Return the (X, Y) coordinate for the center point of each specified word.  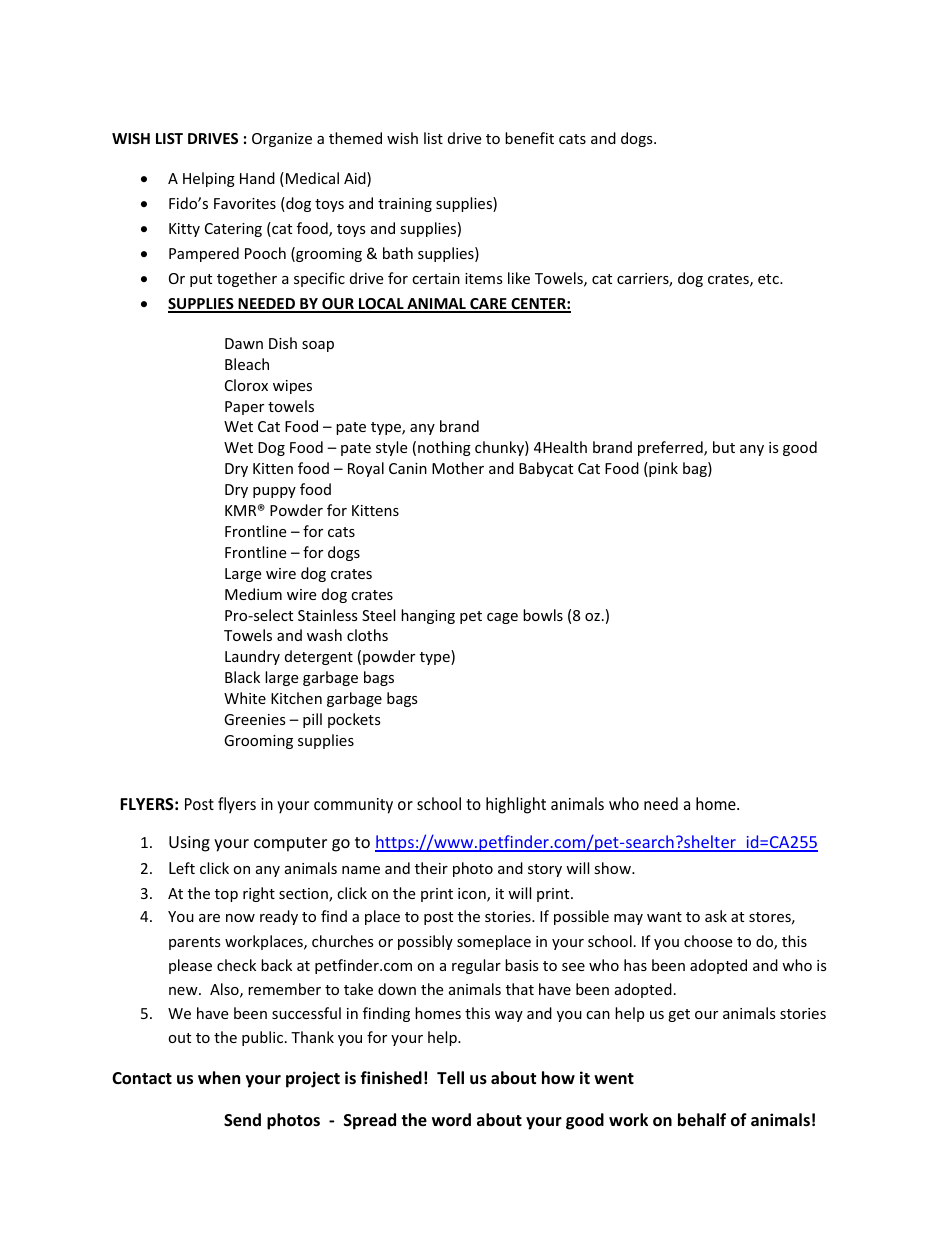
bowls (543, 615)
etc (769, 279)
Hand (257, 178)
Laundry (252, 657)
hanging (428, 616)
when (219, 1078)
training (405, 205)
